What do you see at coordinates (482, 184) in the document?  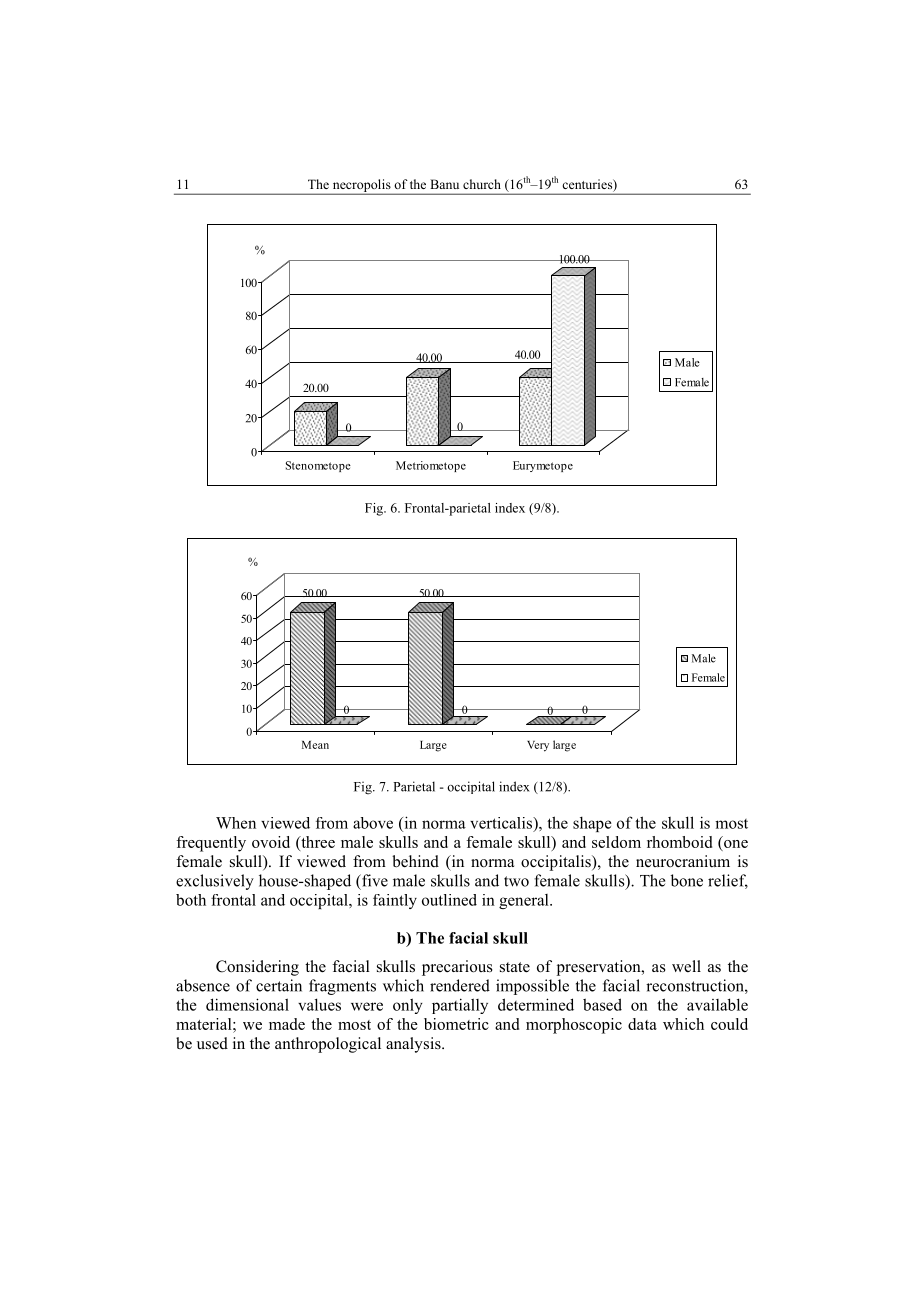 I see `church` at bounding box center [482, 184].
